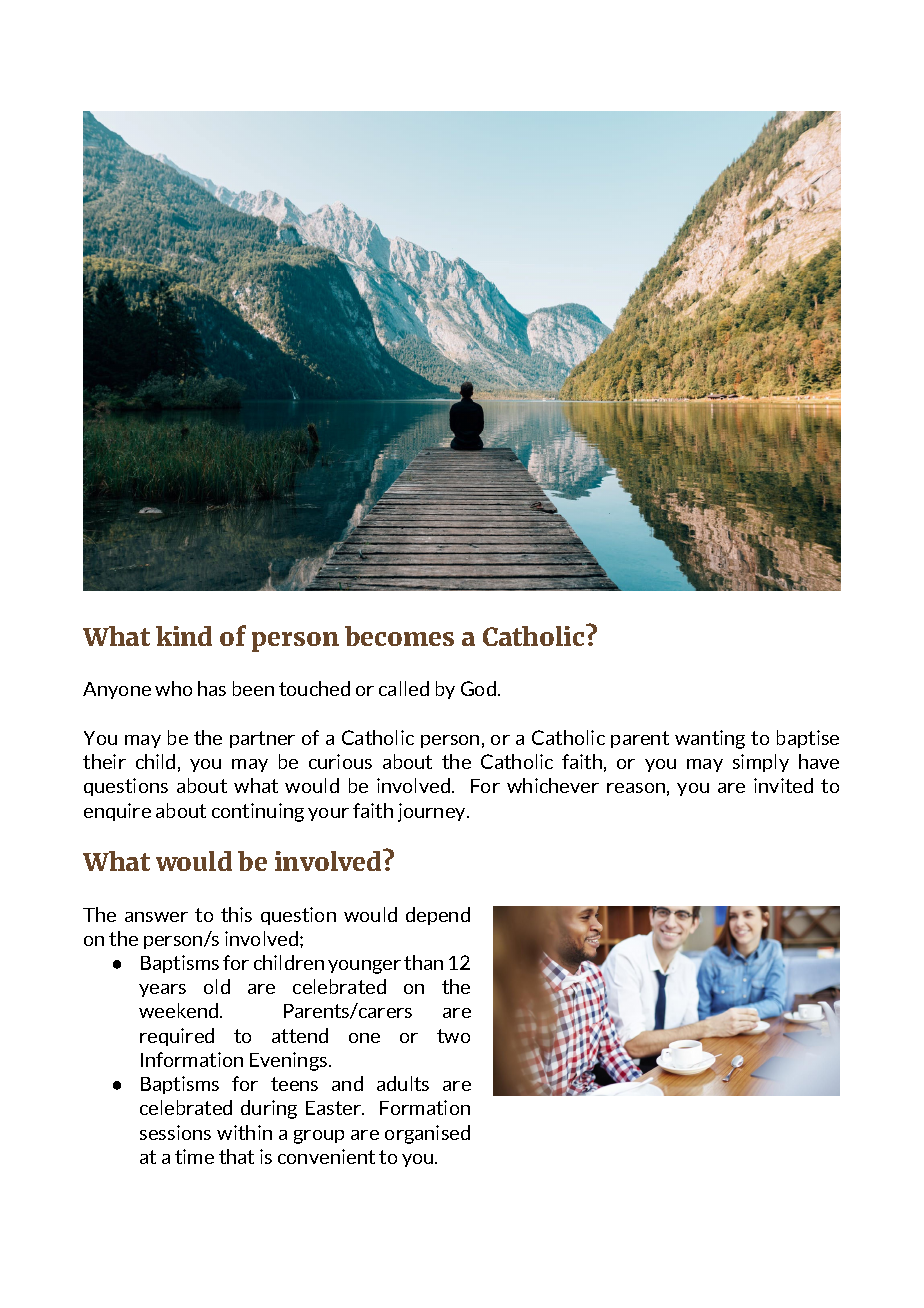 The height and width of the document is (1308, 924). What do you see at coordinates (438, 916) in the document?
I see `depend` at bounding box center [438, 916].
